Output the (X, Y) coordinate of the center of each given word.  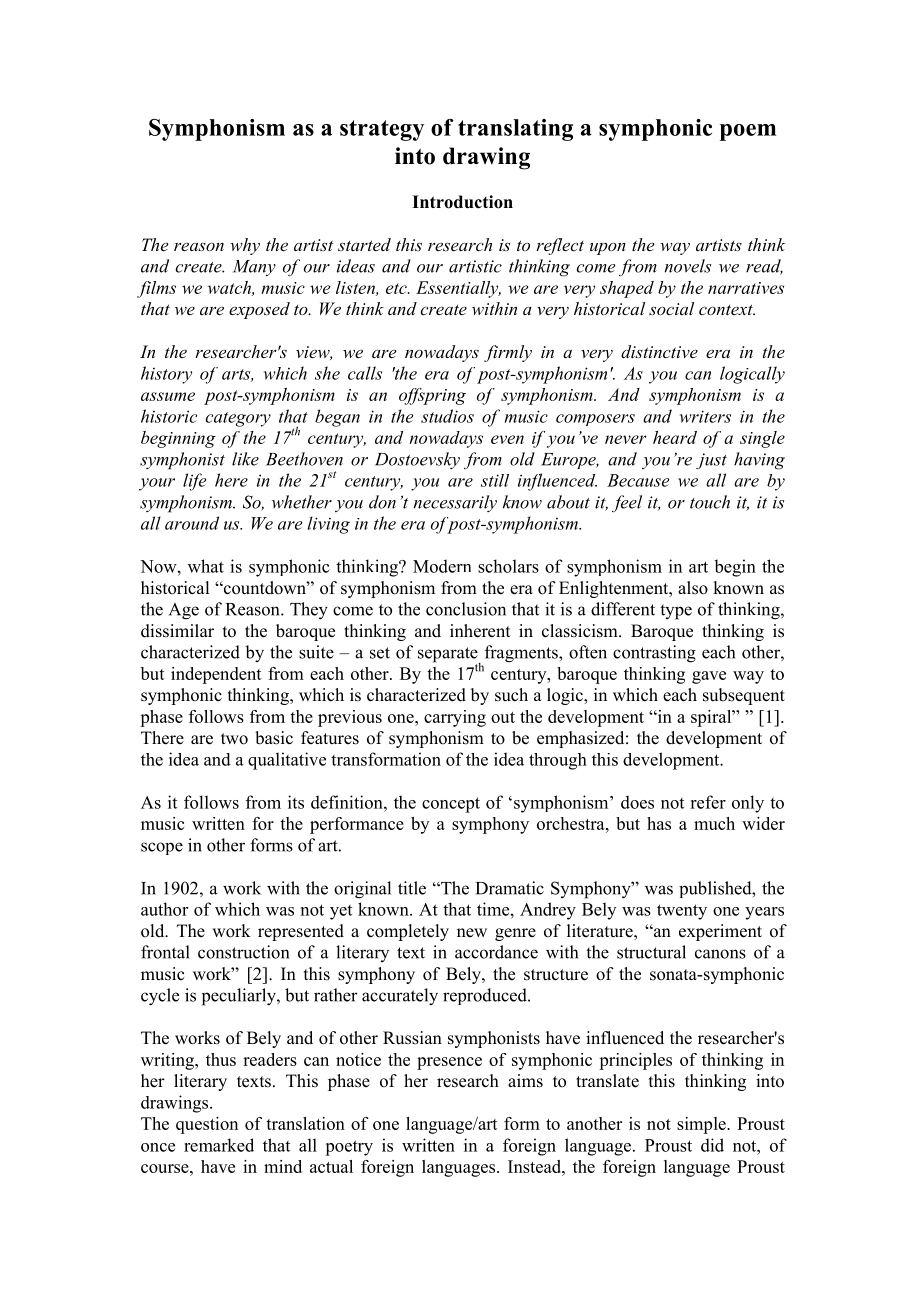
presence (449, 1063)
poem (748, 132)
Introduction (462, 202)
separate (449, 656)
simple (702, 1125)
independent (216, 675)
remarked (219, 1145)
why (245, 246)
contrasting (654, 654)
